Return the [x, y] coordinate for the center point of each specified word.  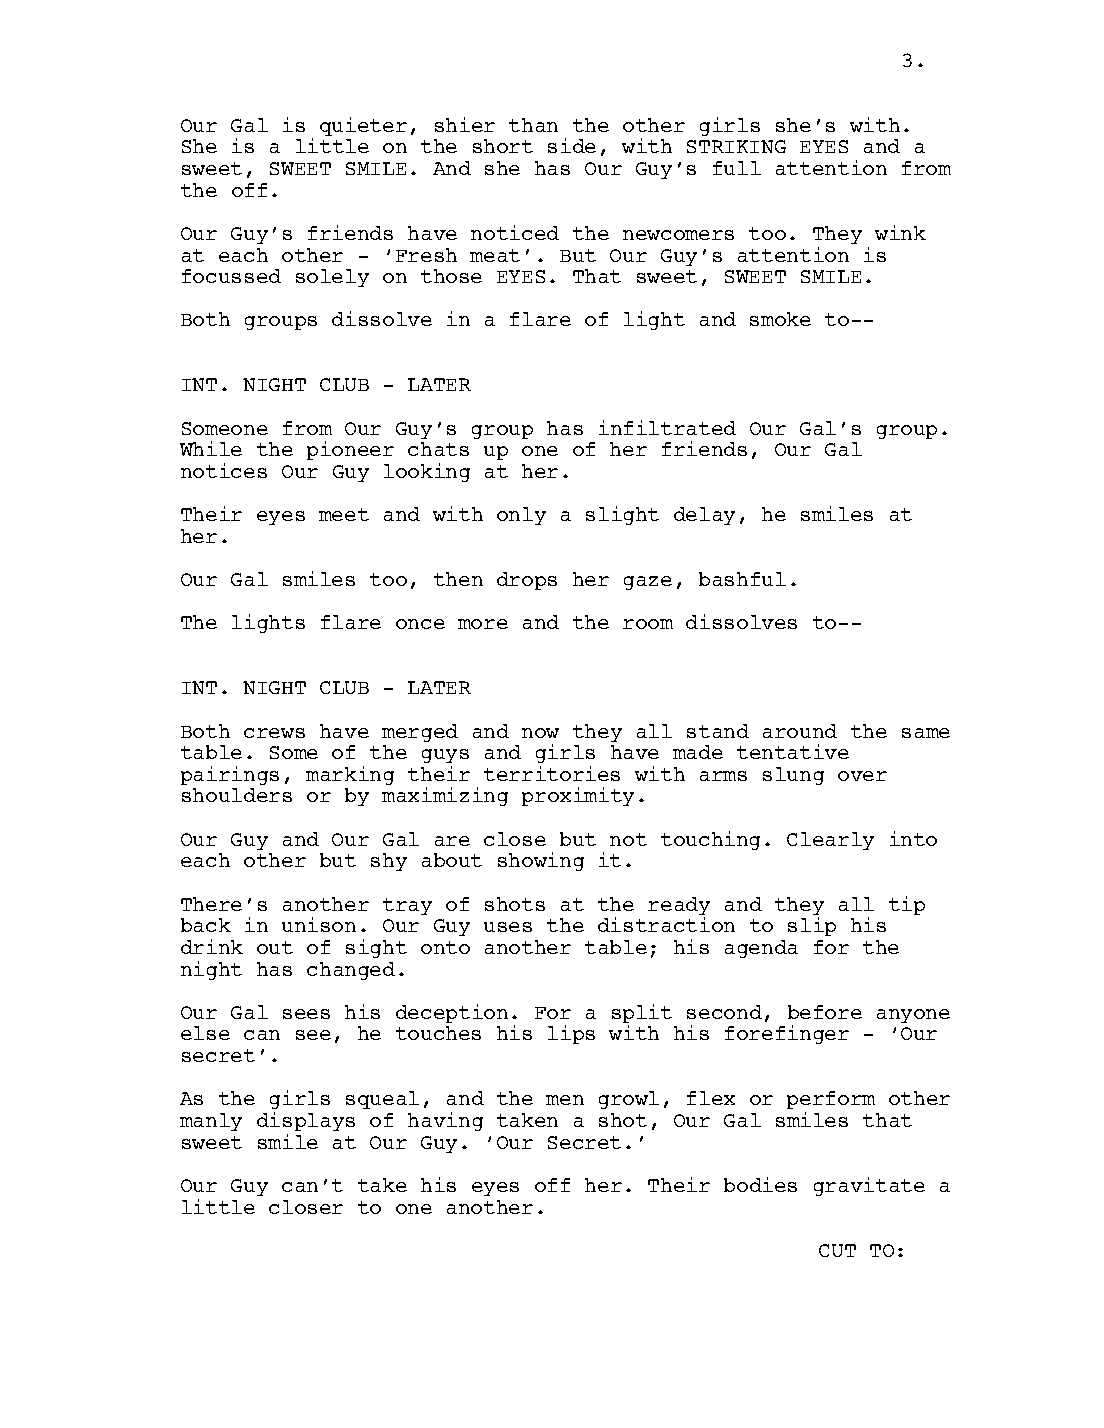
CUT [837, 1250]
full [737, 168]
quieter [363, 126]
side [572, 145]
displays [306, 1121]
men [565, 1100]
